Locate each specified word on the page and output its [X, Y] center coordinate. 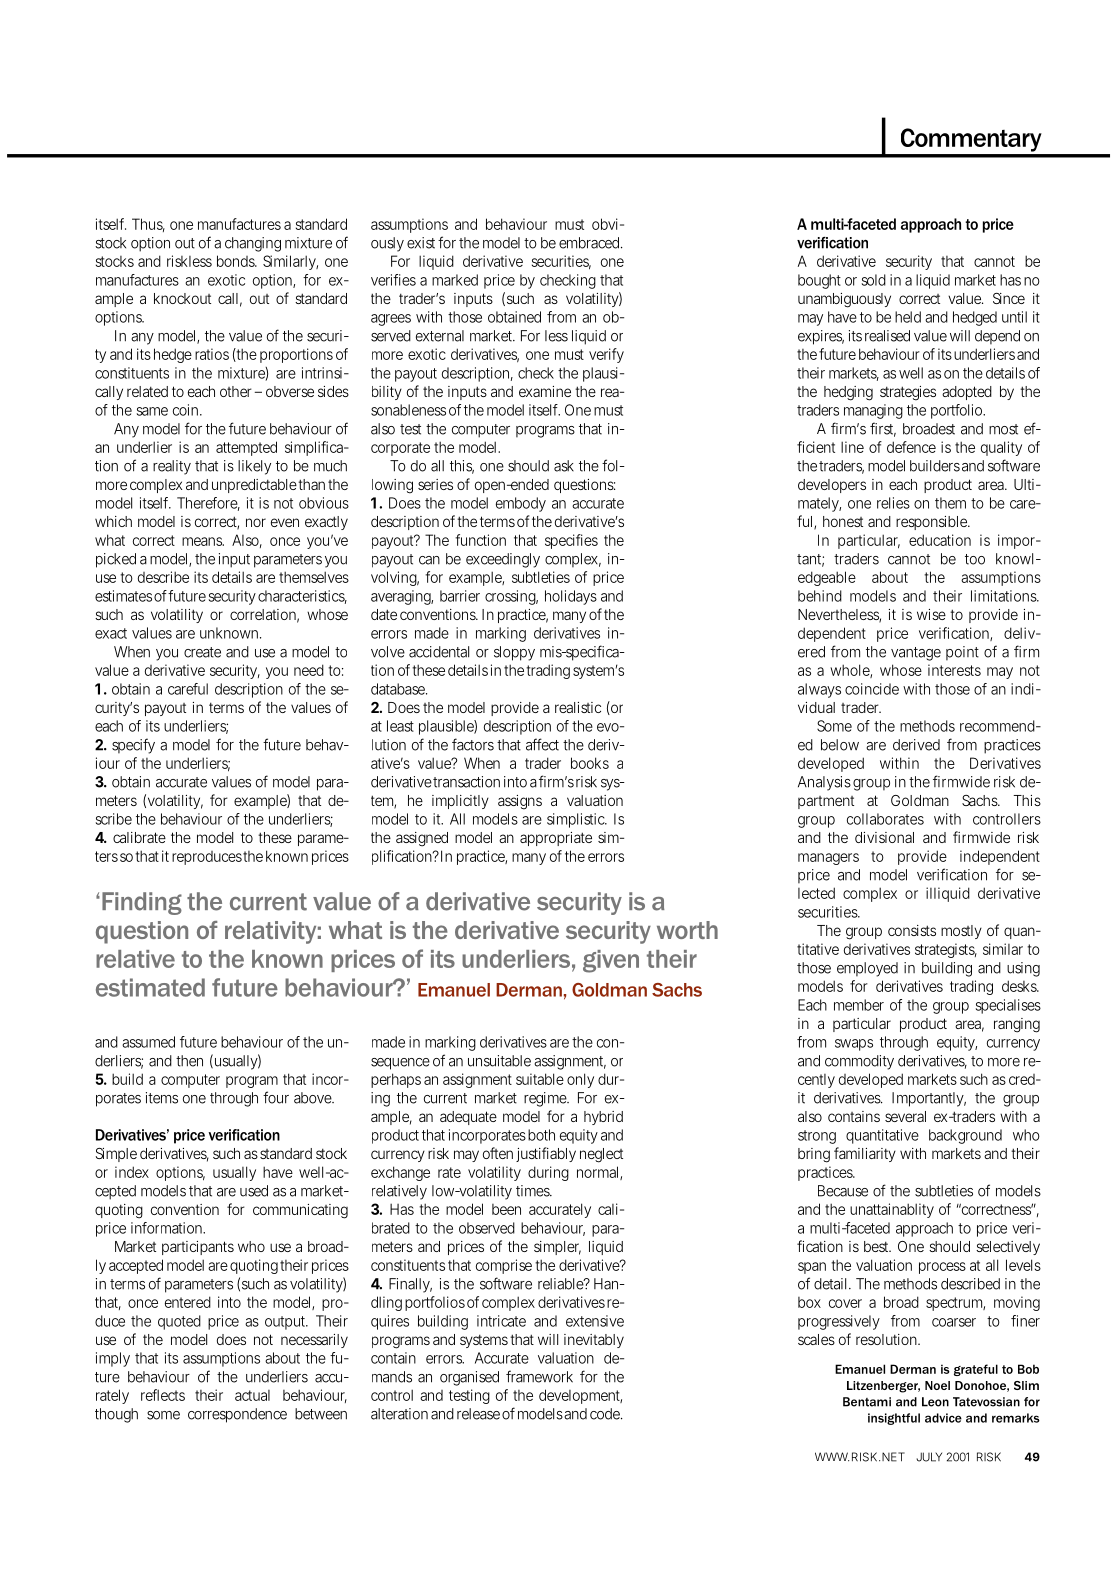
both [541, 1135]
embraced [591, 243]
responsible [933, 523]
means [203, 541]
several [905, 1116]
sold [874, 280]
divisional [884, 837]
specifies [571, 541]
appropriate [556, 839]
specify [133, 746]
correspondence [237, 1415]
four [276, 1097]
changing [253, 244]
